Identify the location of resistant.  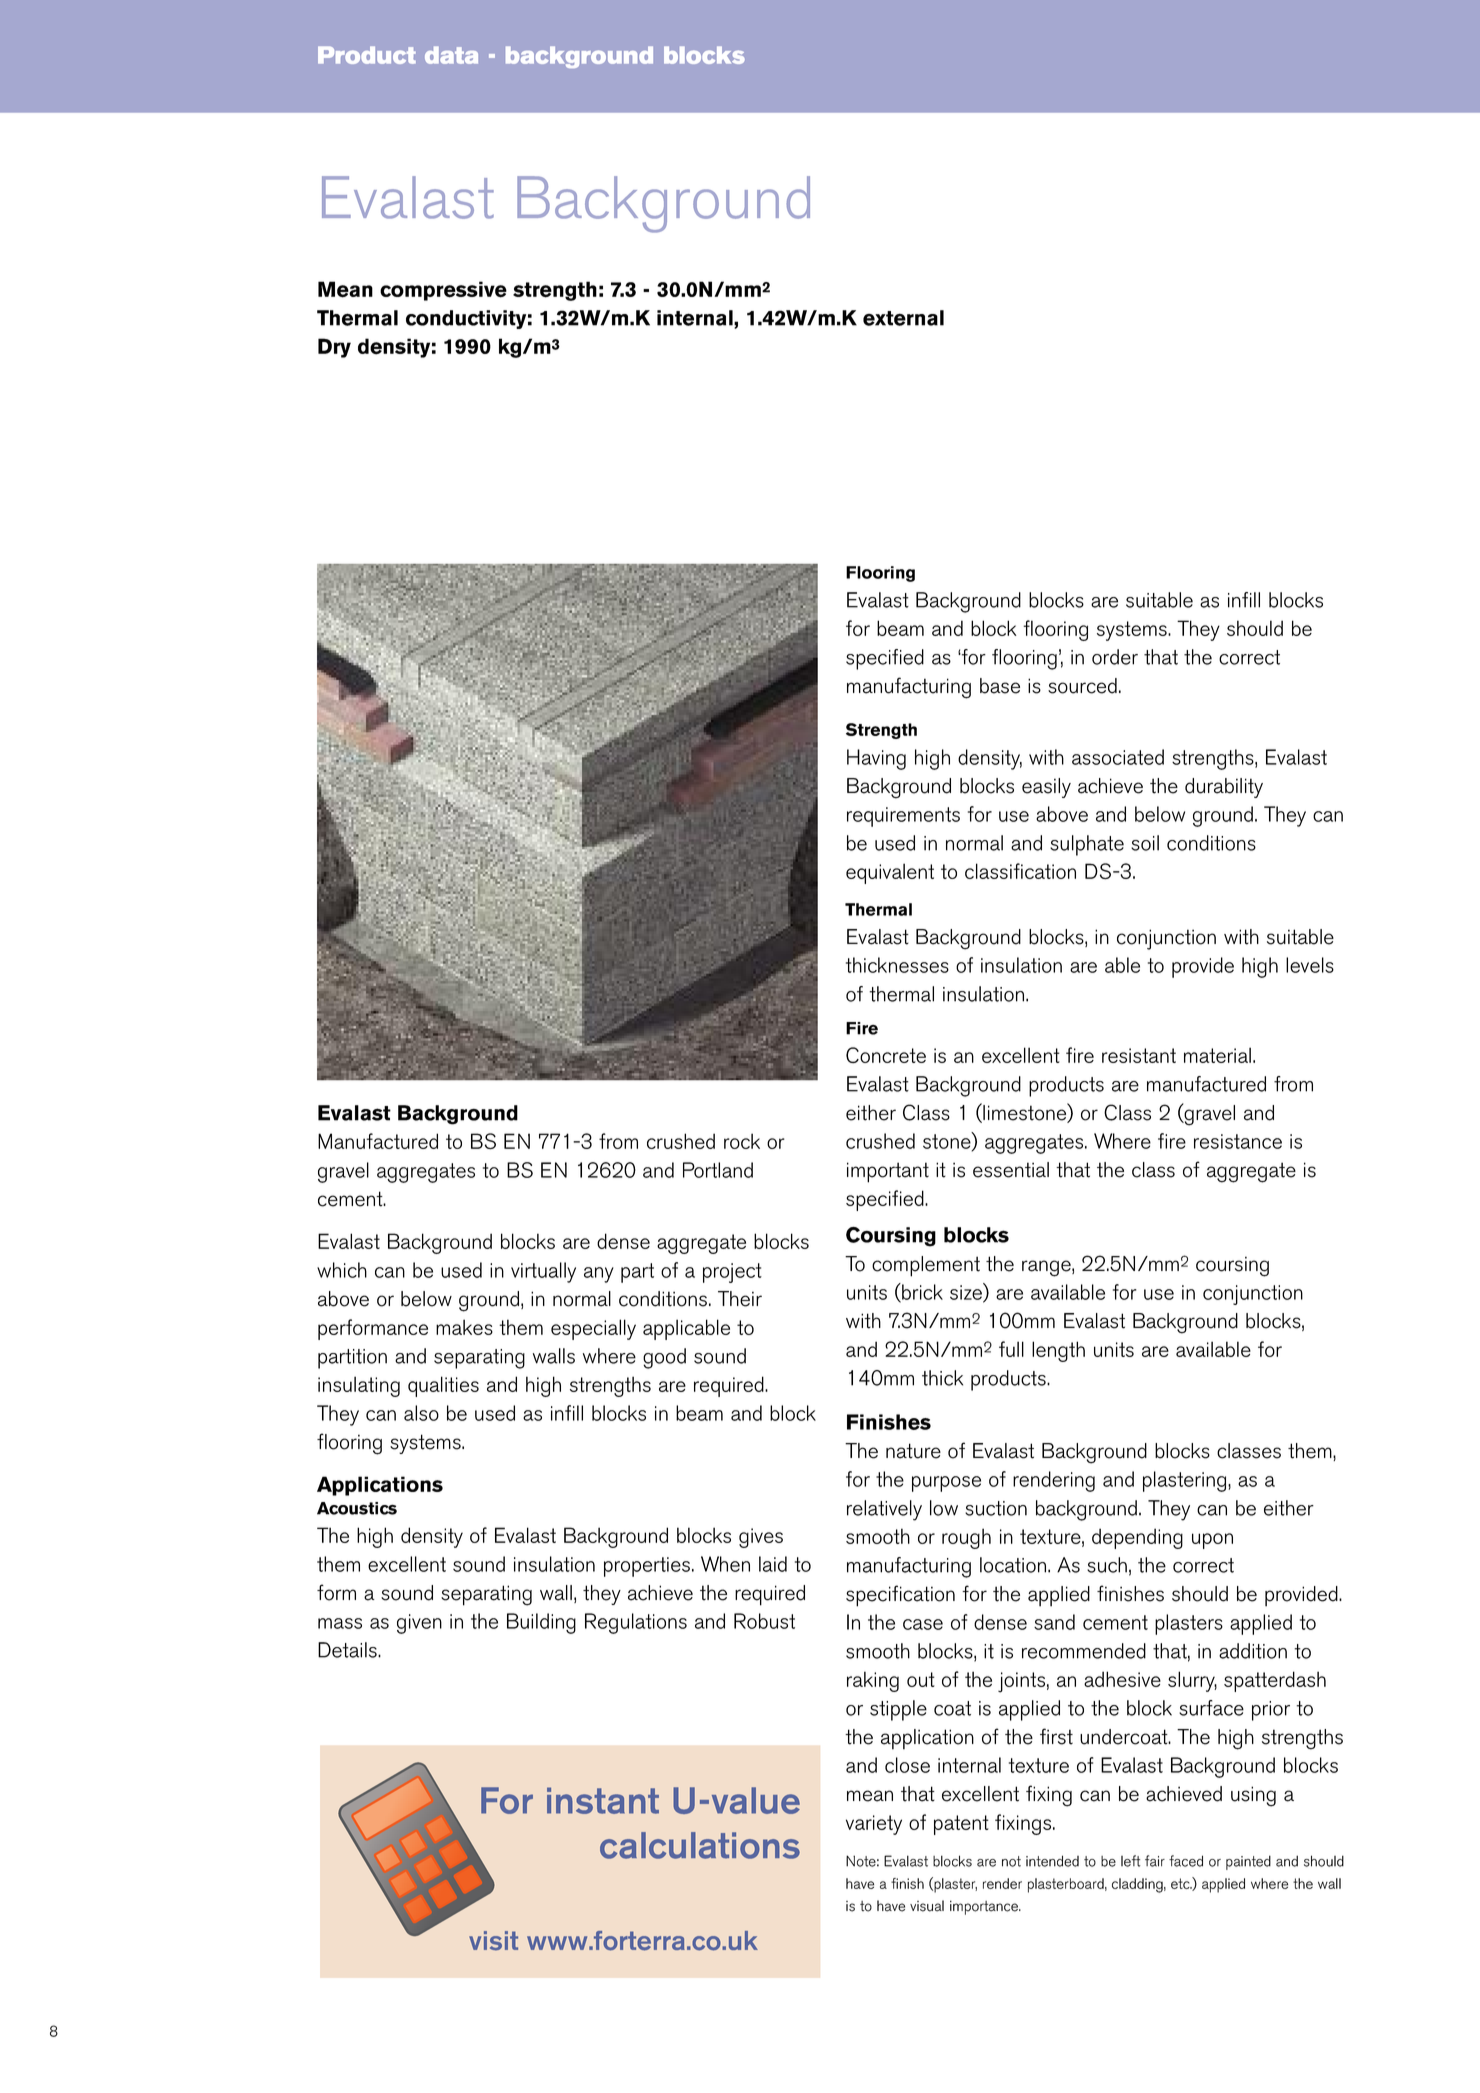
(1139, 1055).
